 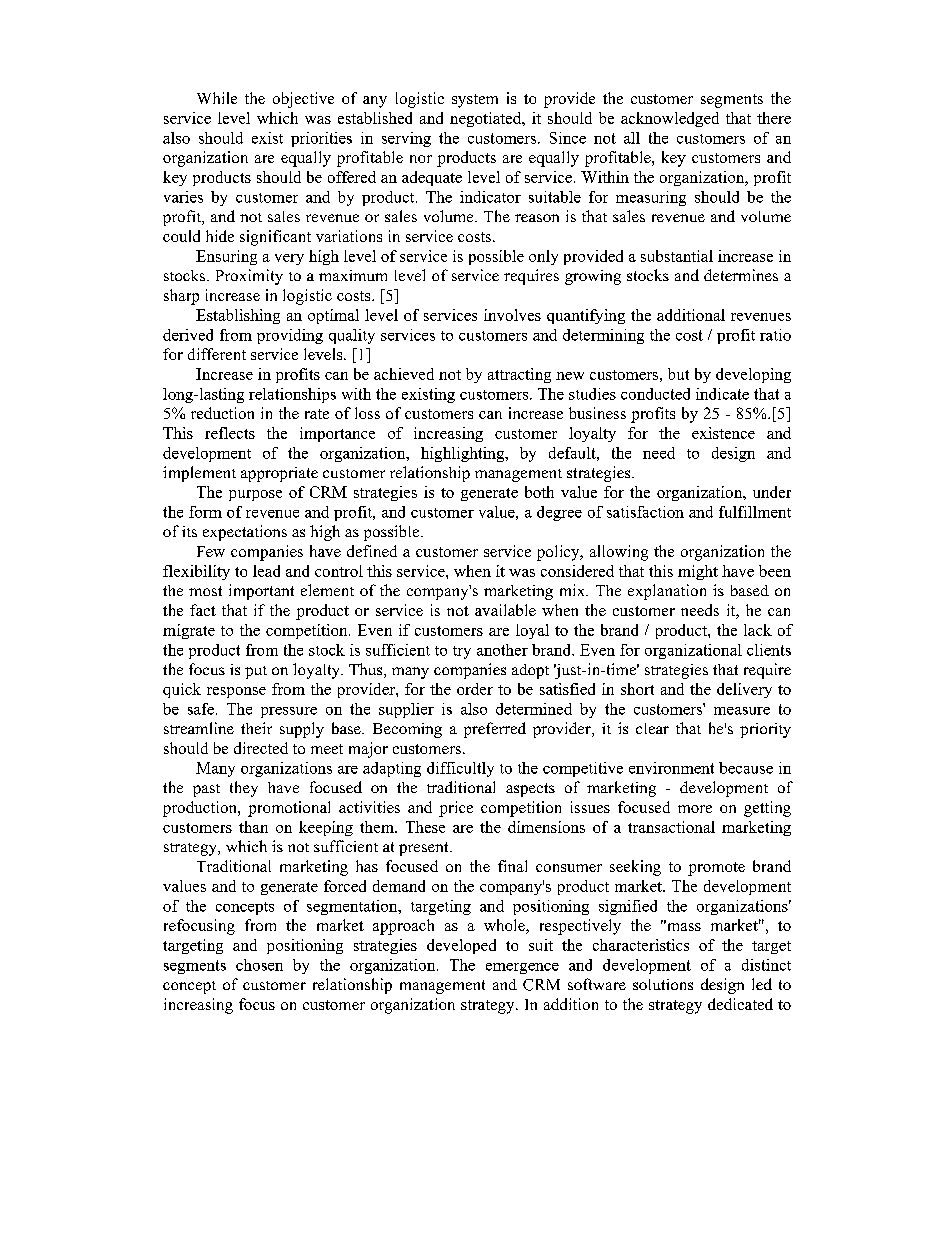 What do you see at coordinates (559, 553) in the document?
I see `policy` at bounding box center [559, 553].
